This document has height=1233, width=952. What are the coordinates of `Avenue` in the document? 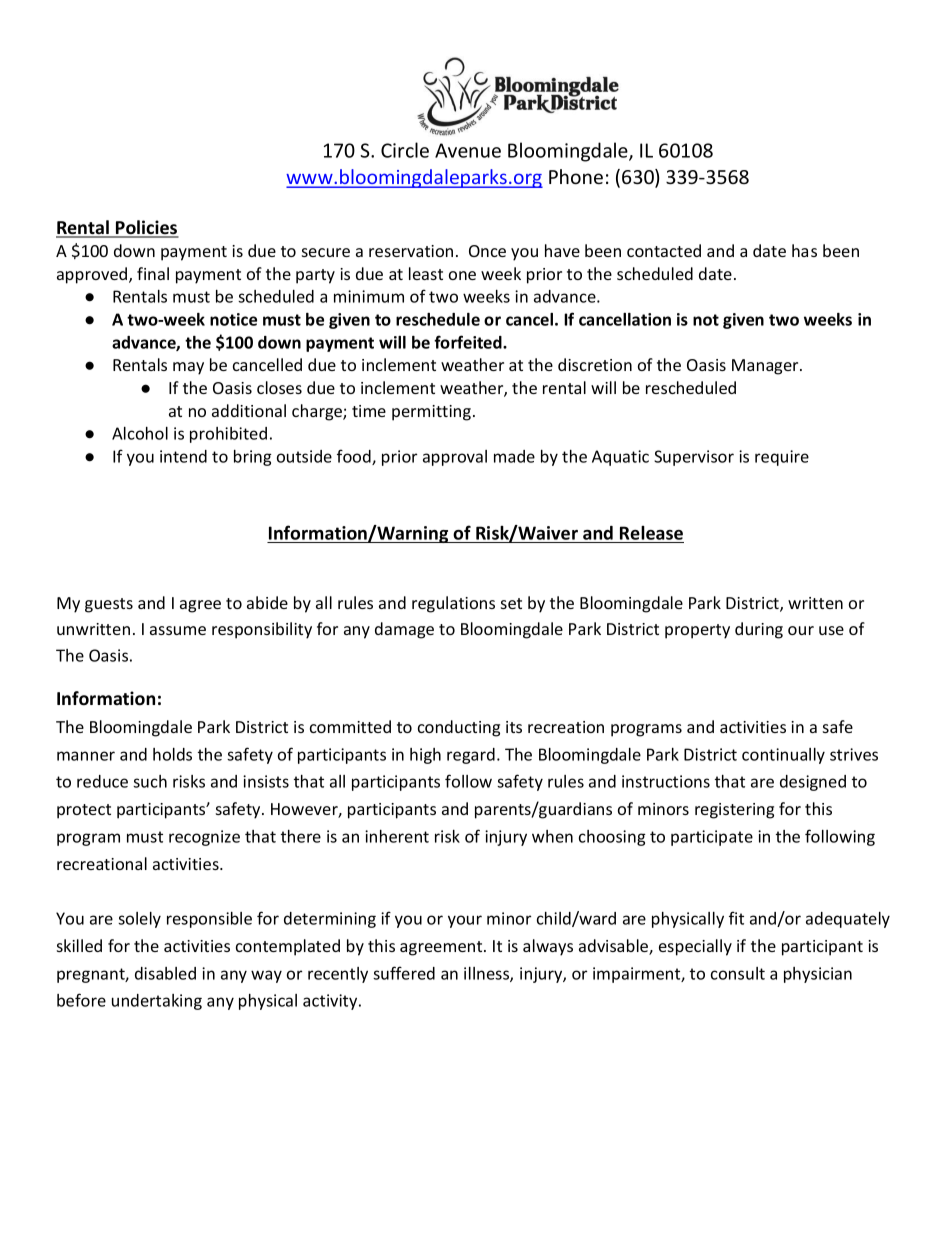 It's located at (468, 150).
